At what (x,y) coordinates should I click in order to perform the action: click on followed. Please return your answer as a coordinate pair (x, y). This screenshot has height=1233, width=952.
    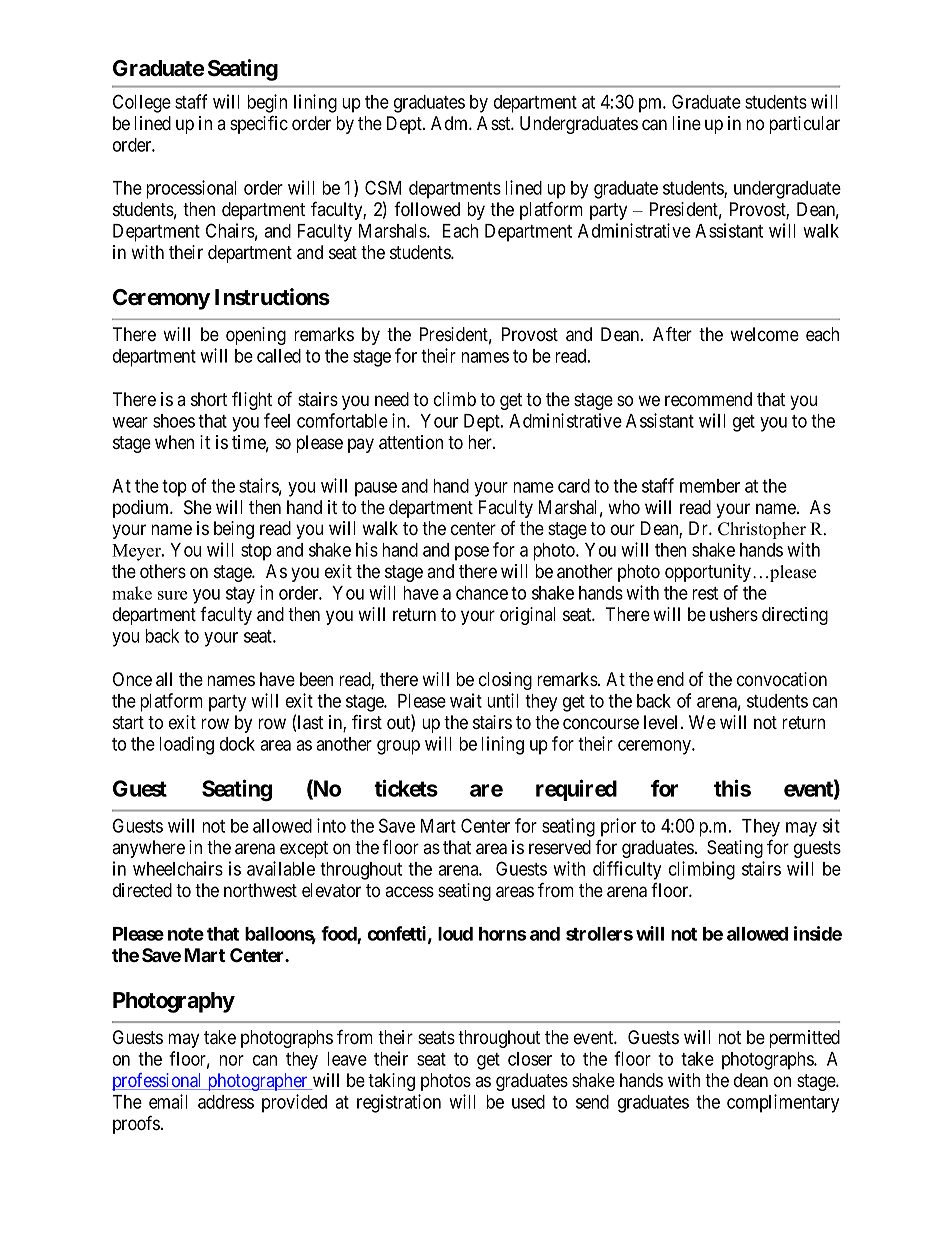
    Looking at the image, I should click on (427, 209).
